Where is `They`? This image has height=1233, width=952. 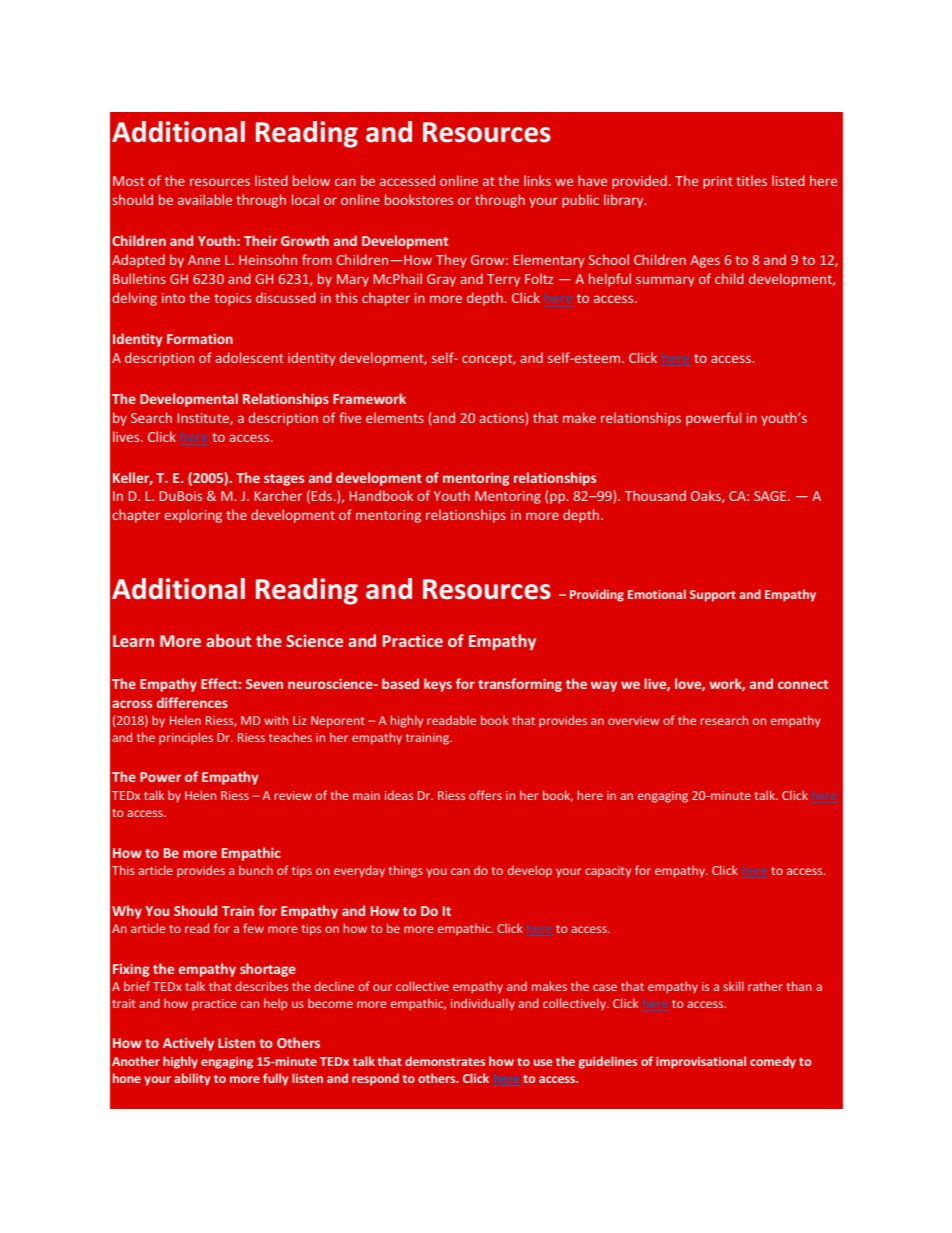
They is located at coordinates (451, 261).
